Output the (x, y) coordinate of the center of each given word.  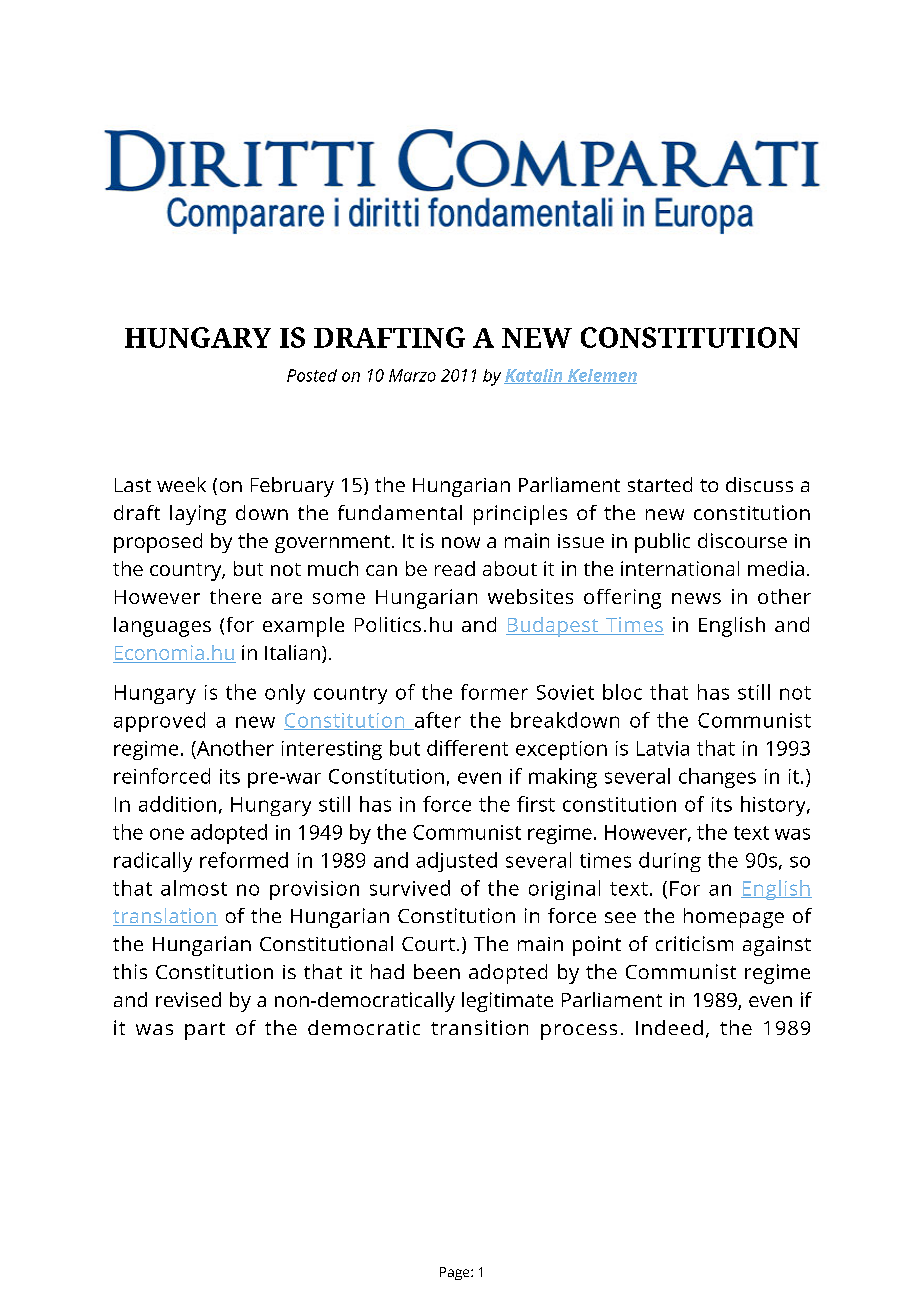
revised (188, 999)
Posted (312, 375)
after (437, 721)
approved (159, 722)
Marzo (412, 375)
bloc (622, 692)
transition (479, 1027)
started (660, 484)
